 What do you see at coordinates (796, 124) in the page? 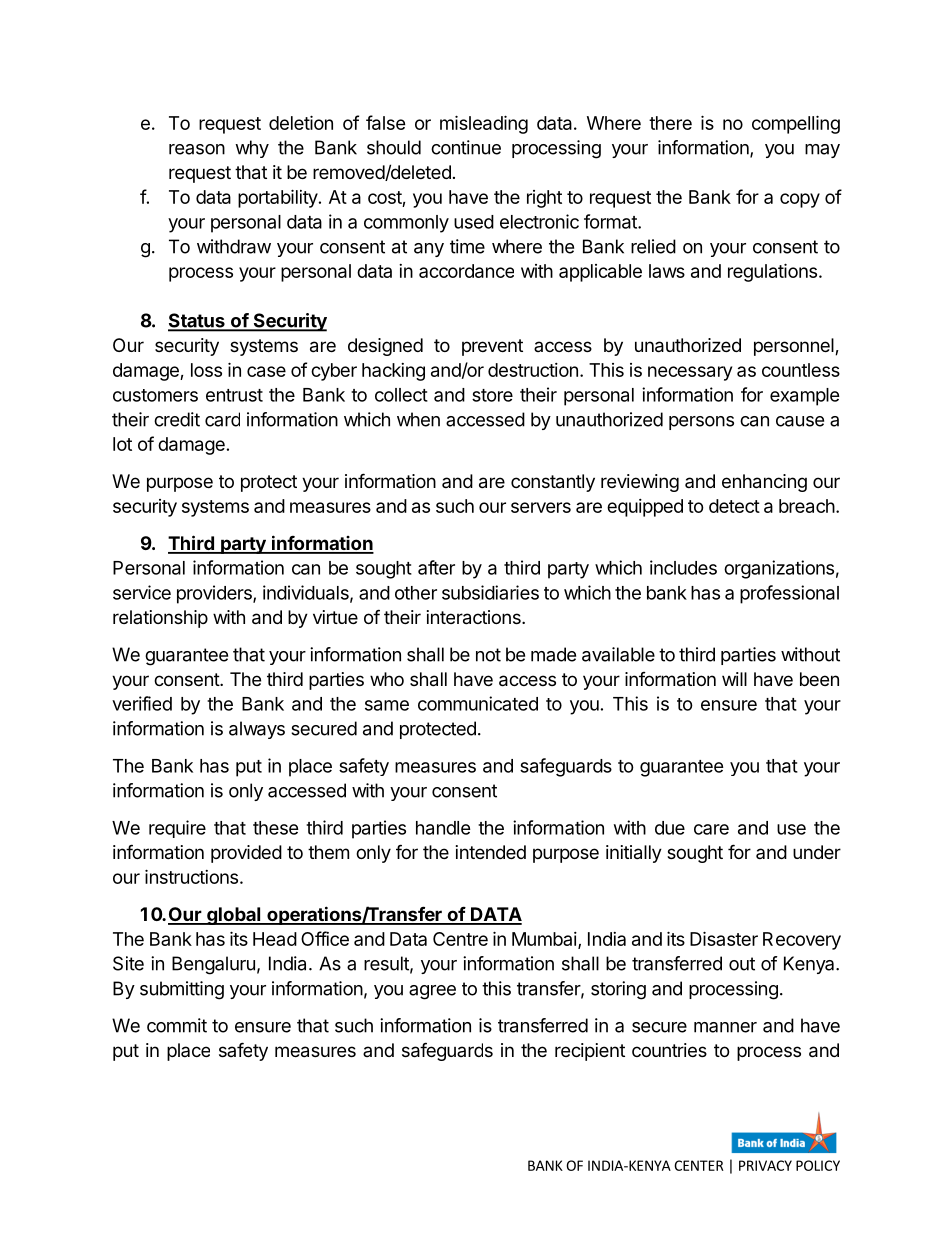
I see `compelling` at bounding box center [796, 124].
